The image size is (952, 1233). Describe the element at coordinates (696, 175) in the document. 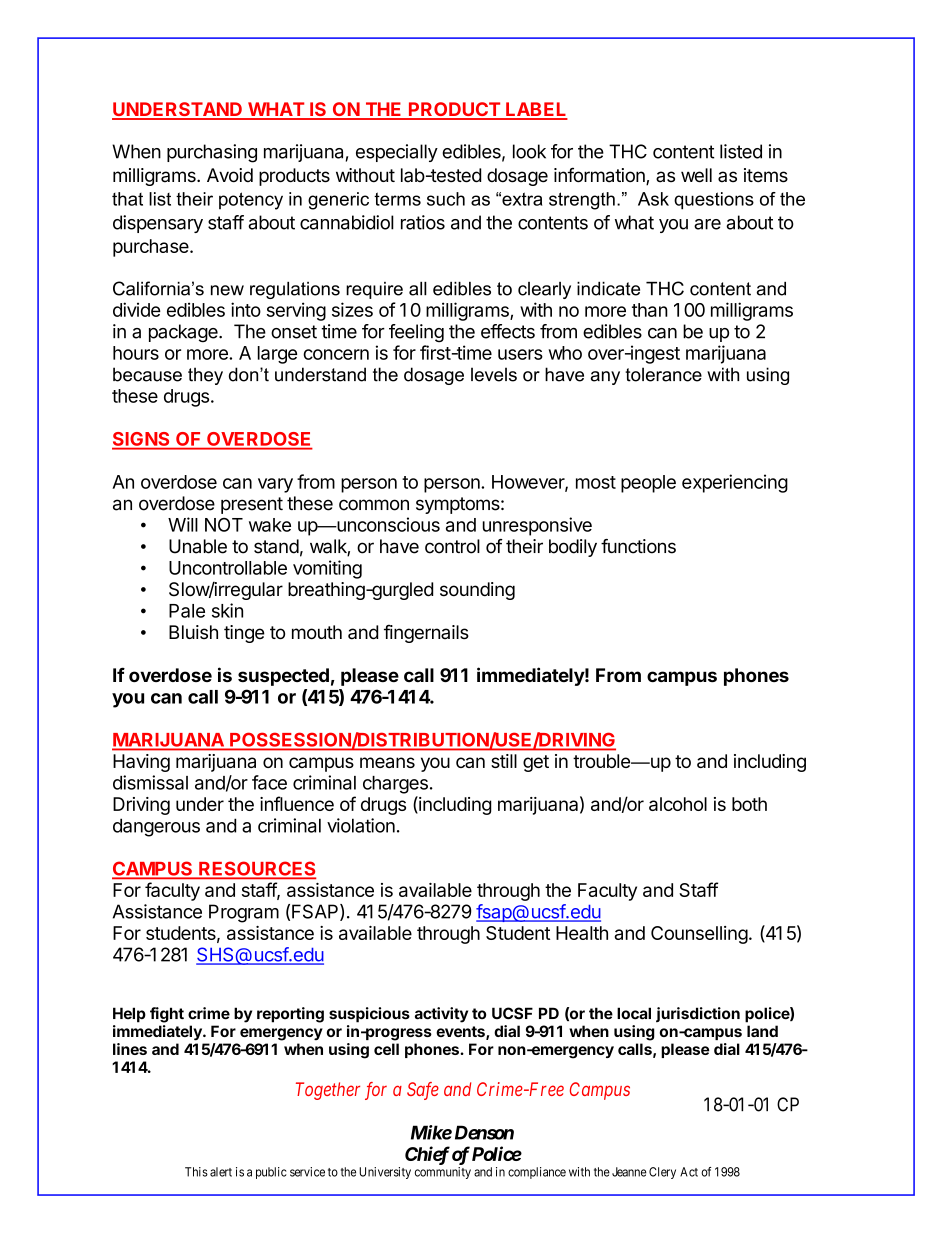

I see `well` at that location.
